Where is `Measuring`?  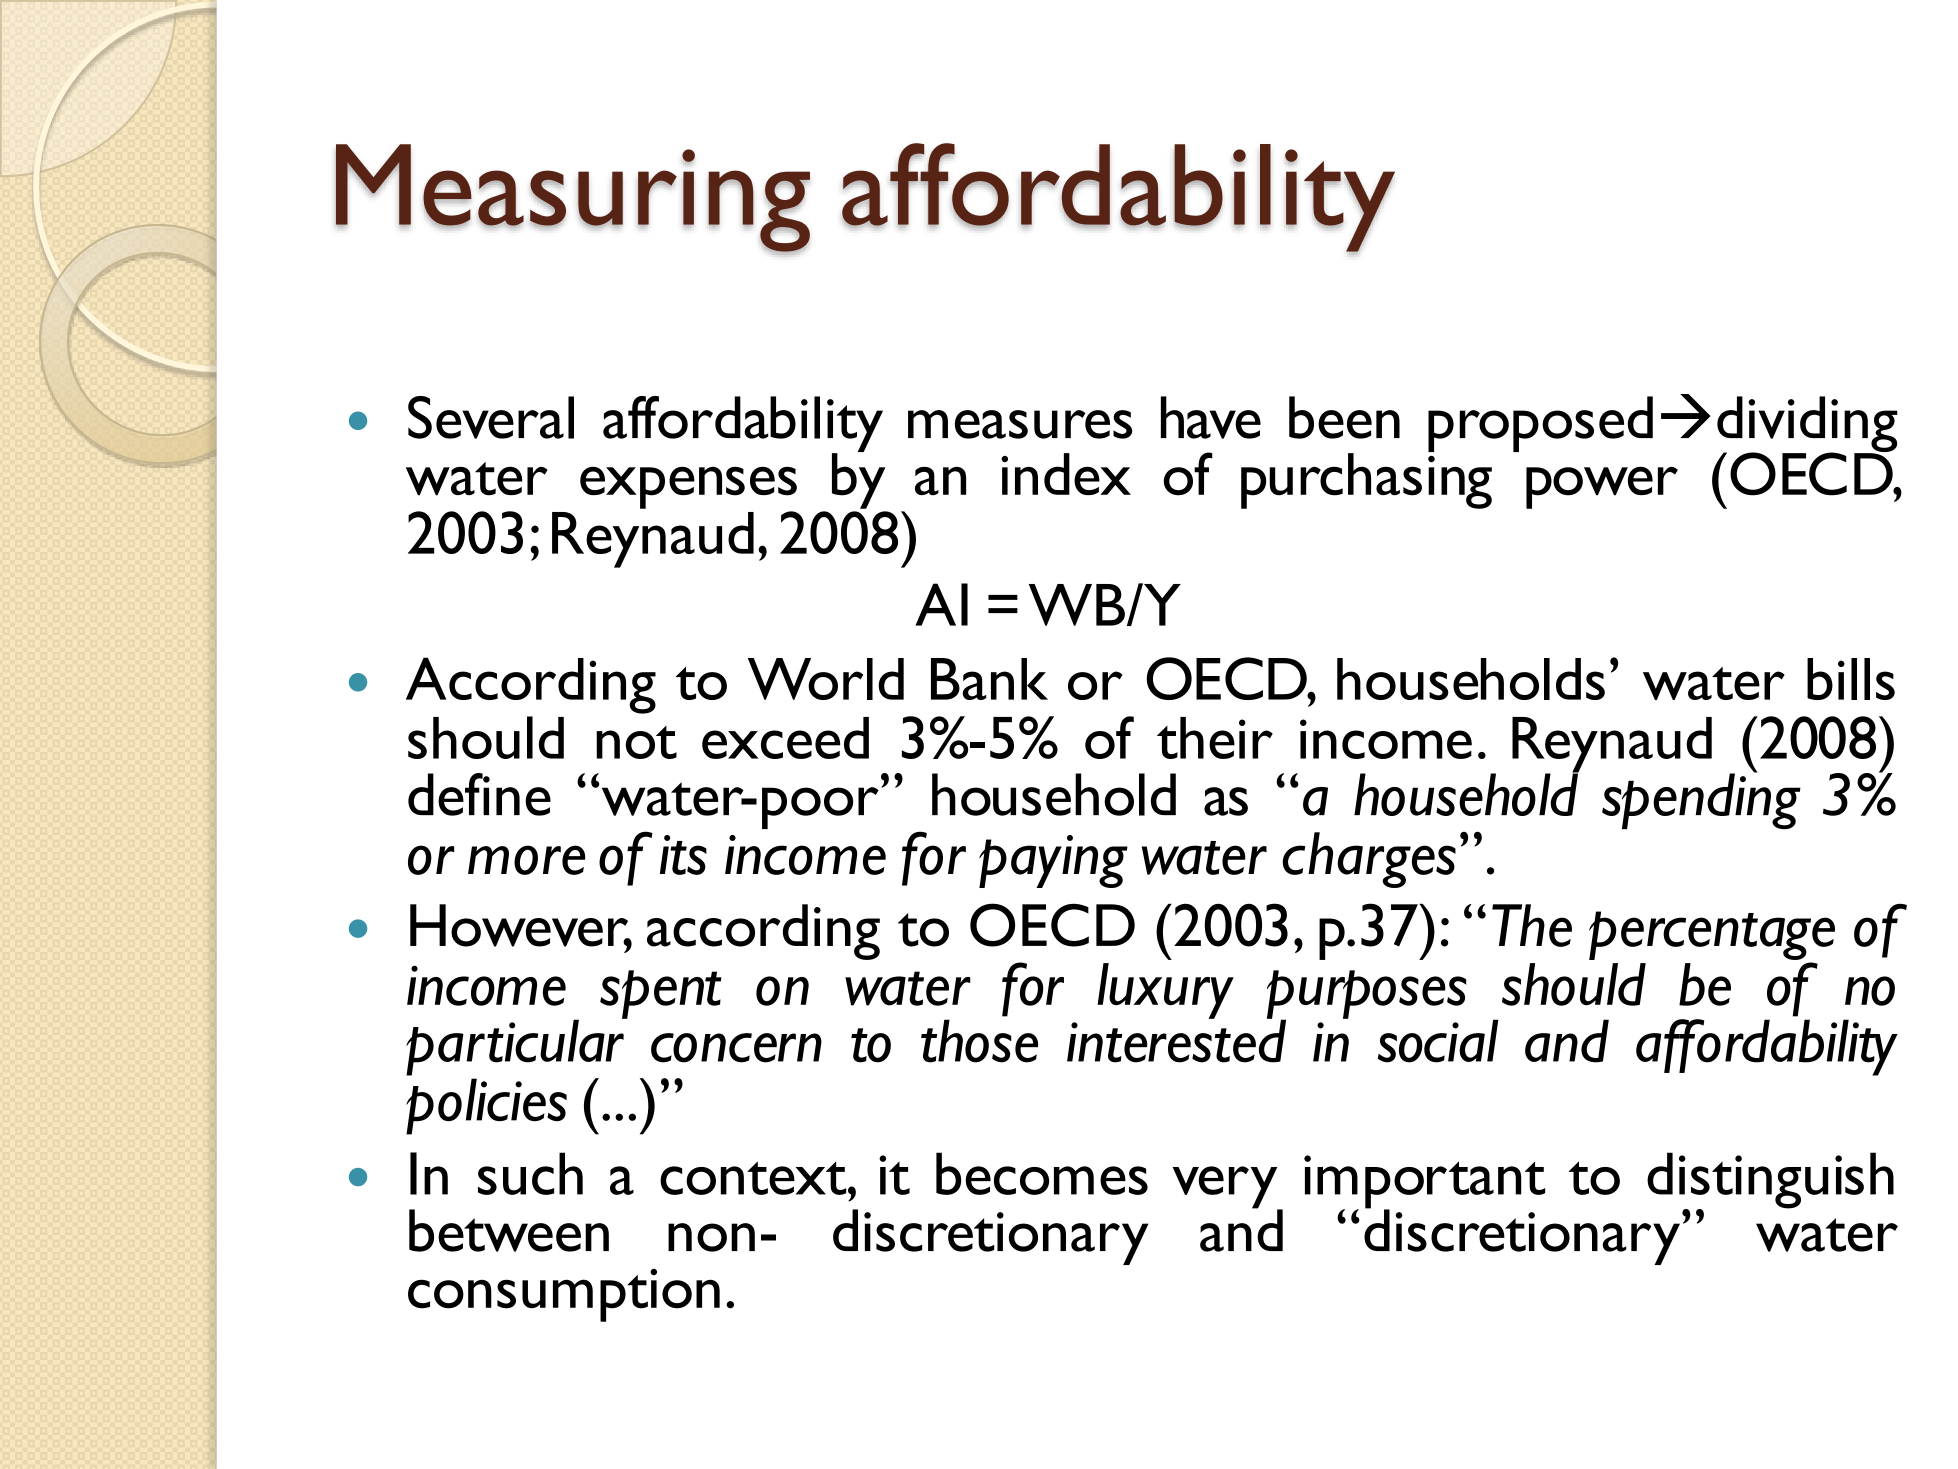 Measuring is located at coordinates (573, 199).
